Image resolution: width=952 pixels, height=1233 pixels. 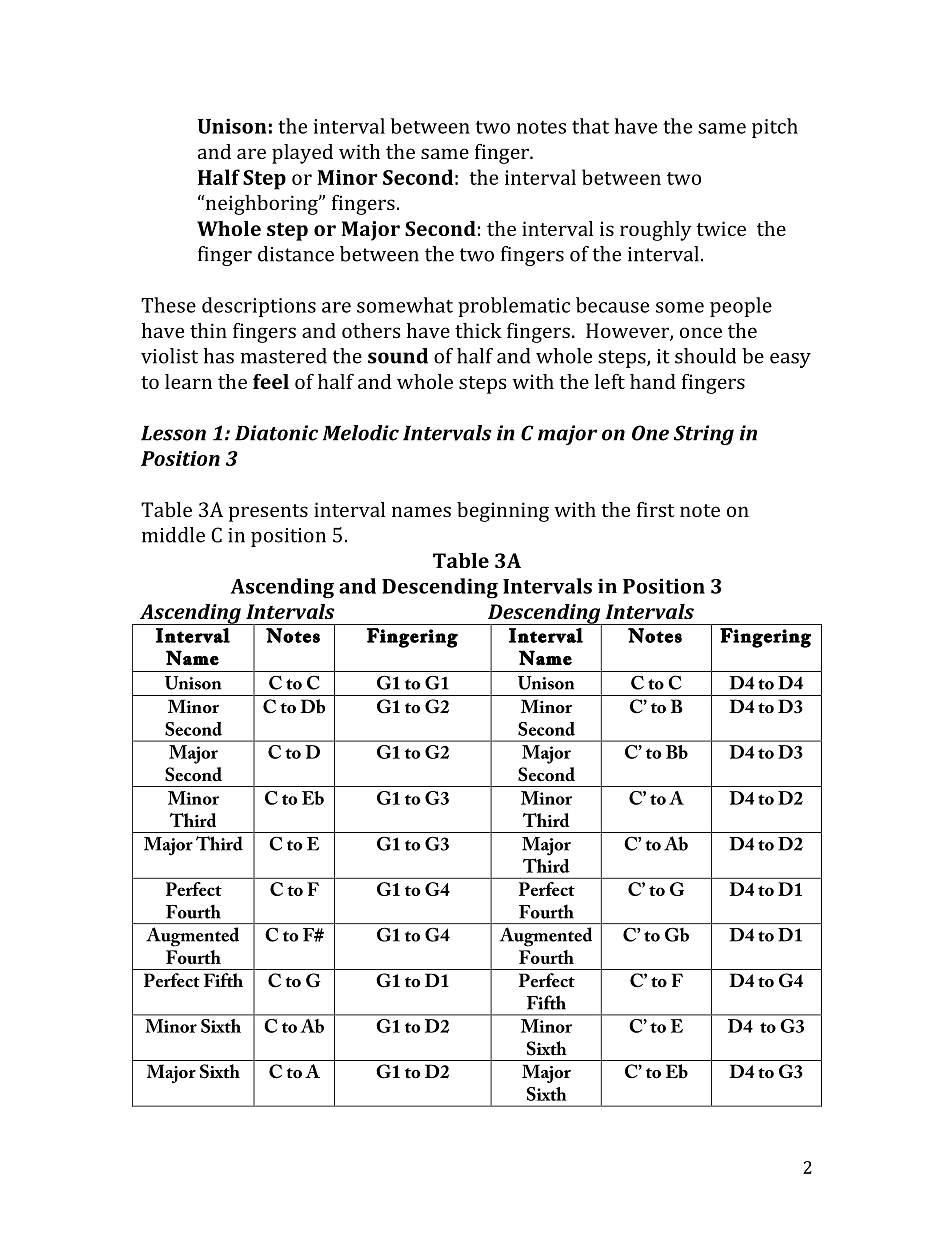 I want to click on beginning, so click(x=503, y=512).
